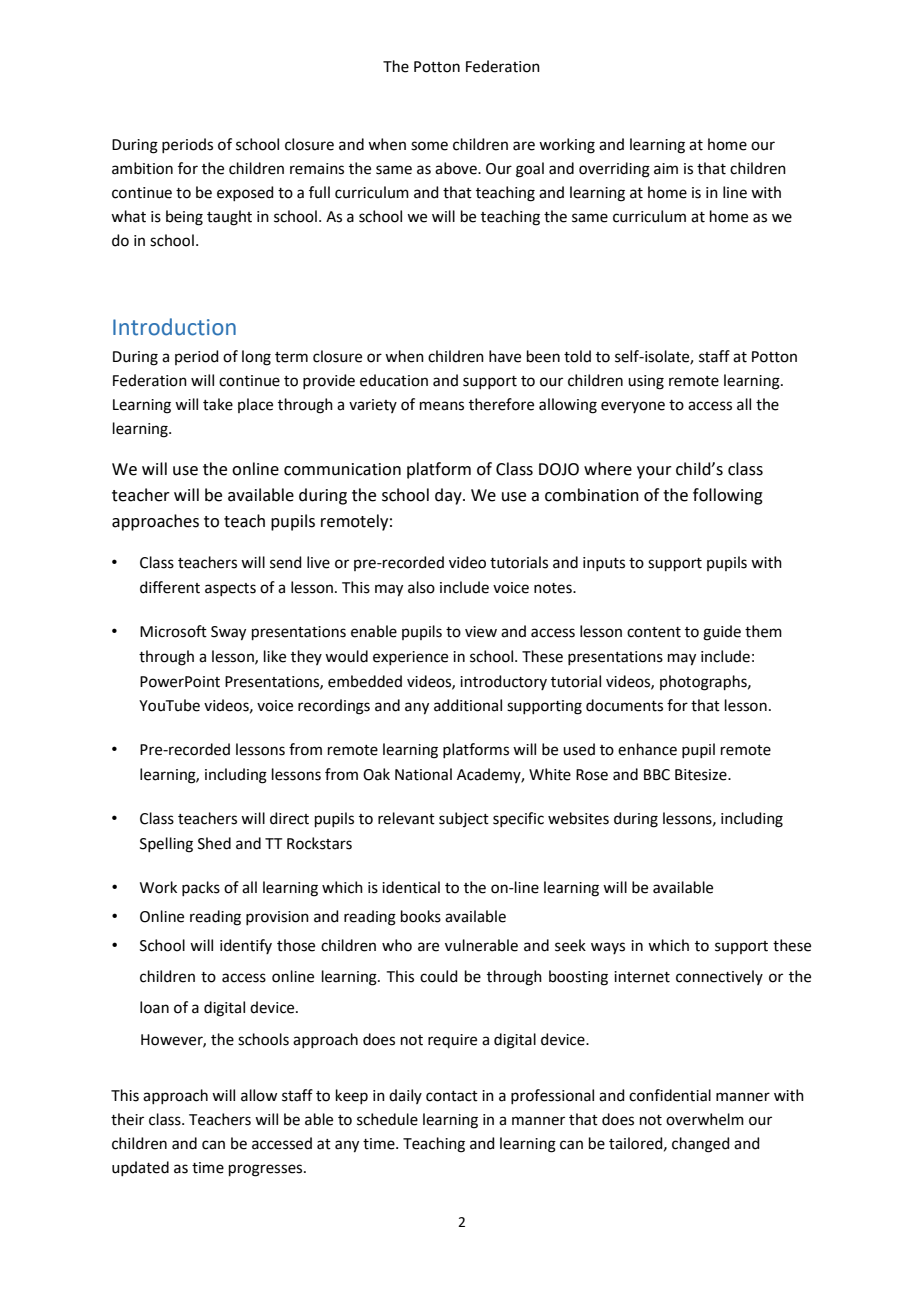 The width and height of the document is (924, 1308). I want to click on means, so click(442, 406).
